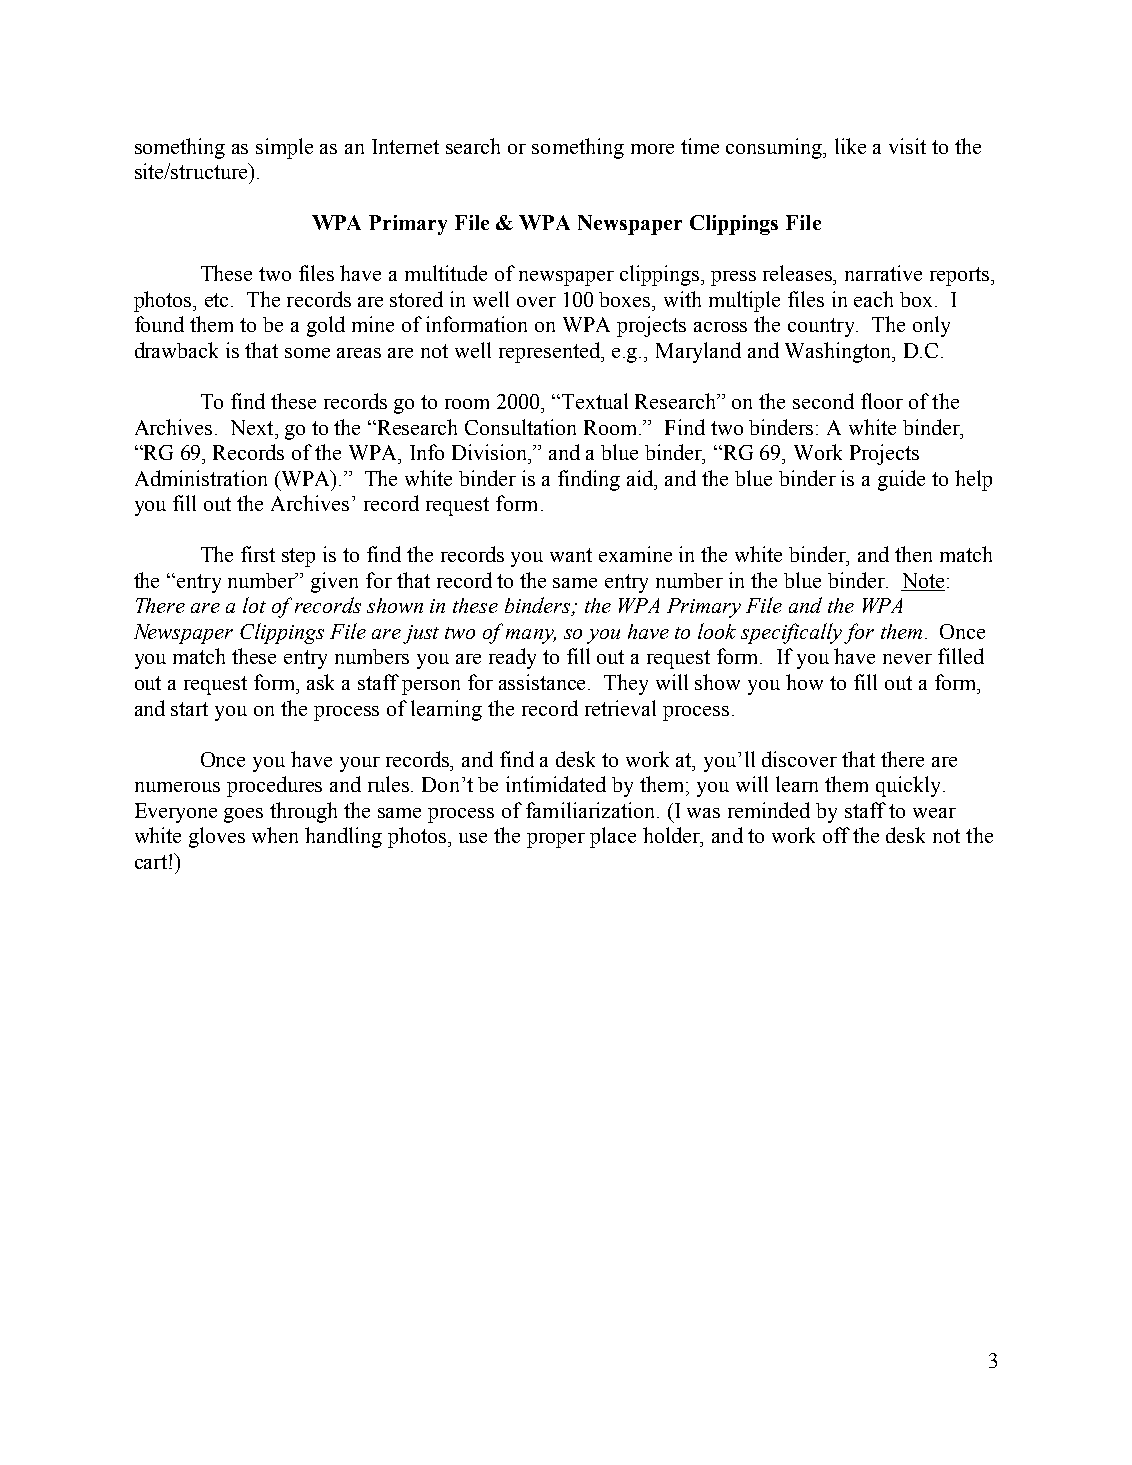 The height and width of the document is (1465, 1132). Describe the element at coordinates (253, 427) in the document. I see `Next` at that location.
